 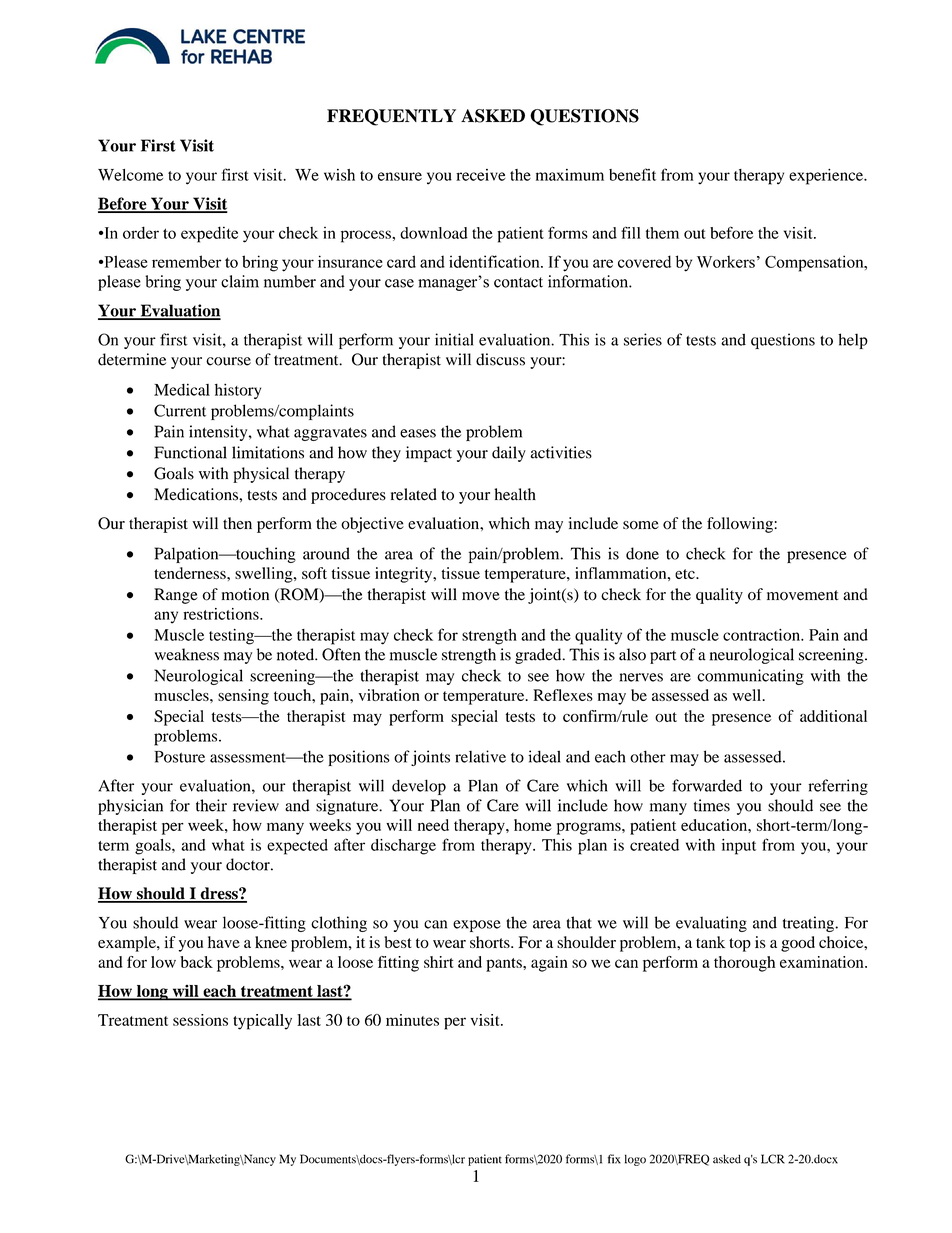 I want to click on graded, so click(x=539, y=656).
